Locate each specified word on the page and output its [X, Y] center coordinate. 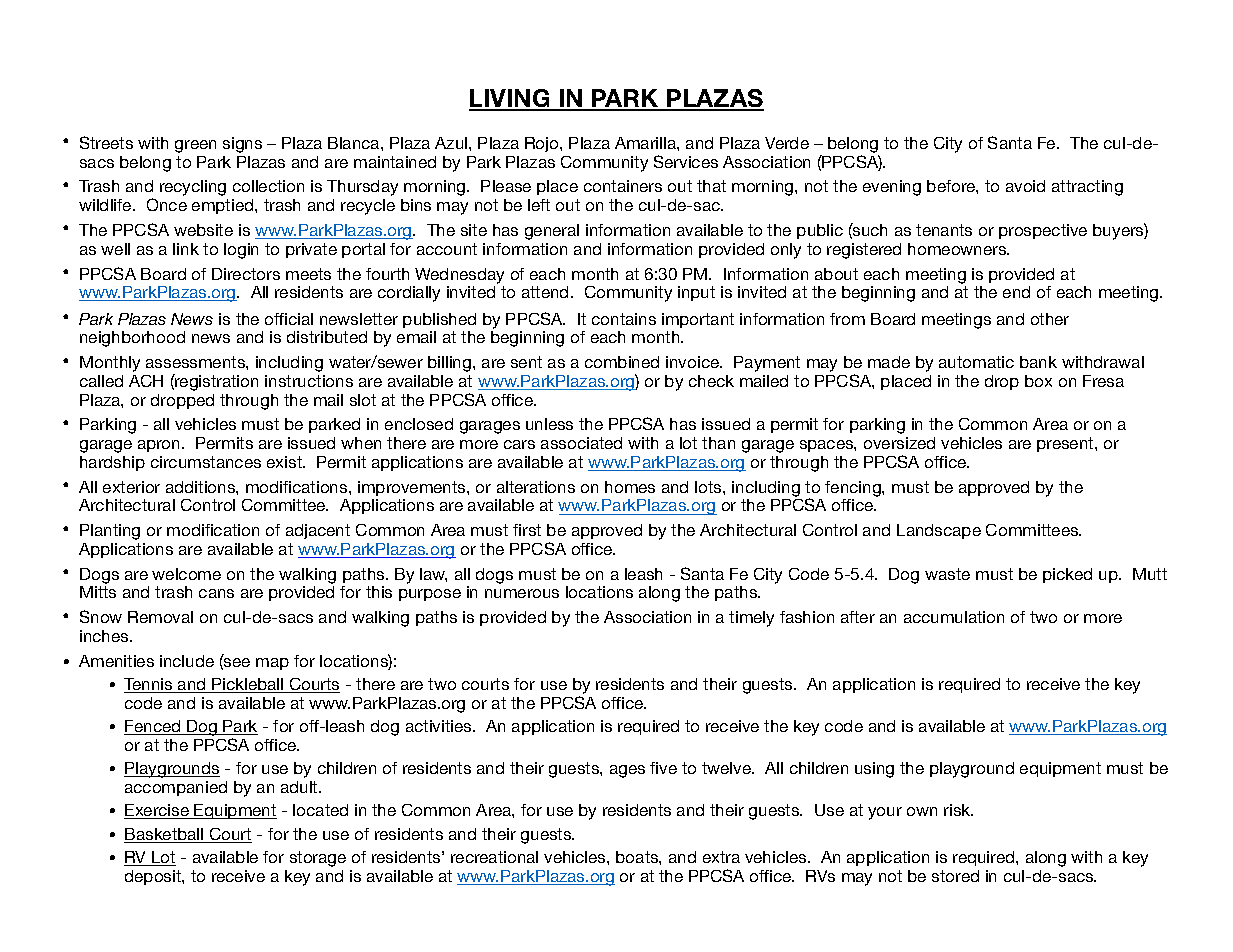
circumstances [206, 462]
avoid [1025, 186]
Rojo [543, 144]
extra [721, 857]
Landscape [939, 531]
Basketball [165, 835]
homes [630, 487]
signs [242, 145]
